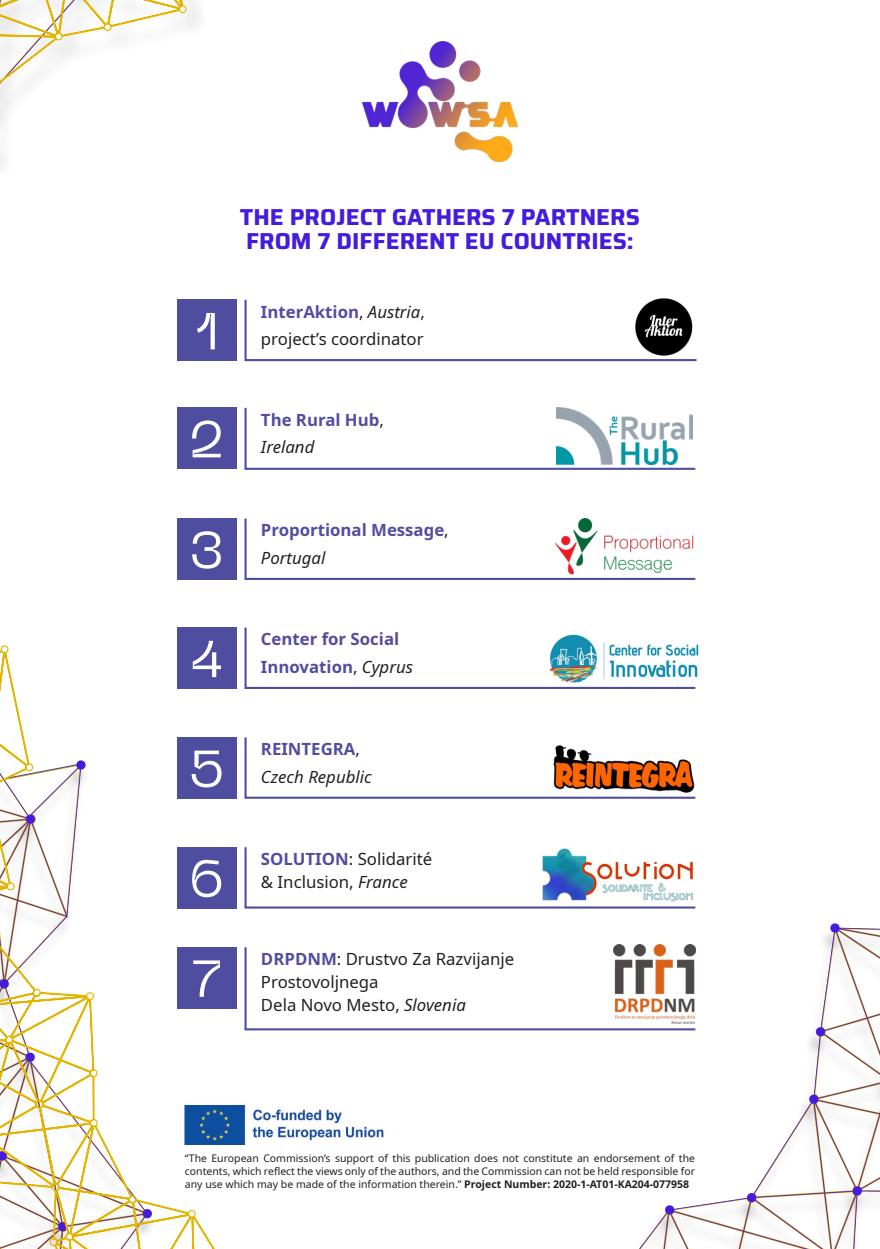 The height and width of the screenshot is (1249, 880). What do you see at coordinates (563, 241) in the screenshot?
I see `COUNTRIES` at bounding box center [563, 241].
